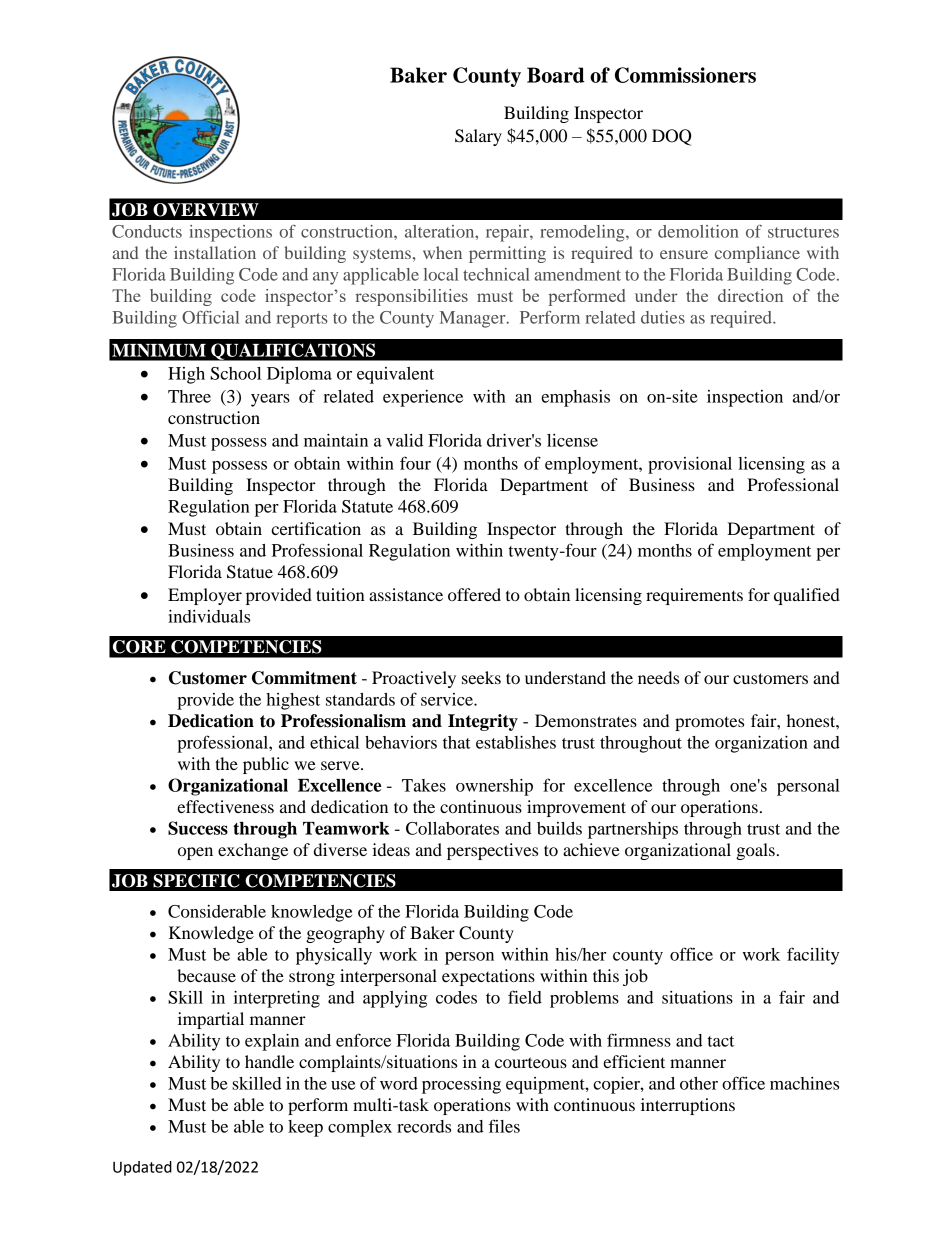  What do you see at coordinates (685, 75) in the document?
I see `Commissioners` at bounding box center [685, 75].
